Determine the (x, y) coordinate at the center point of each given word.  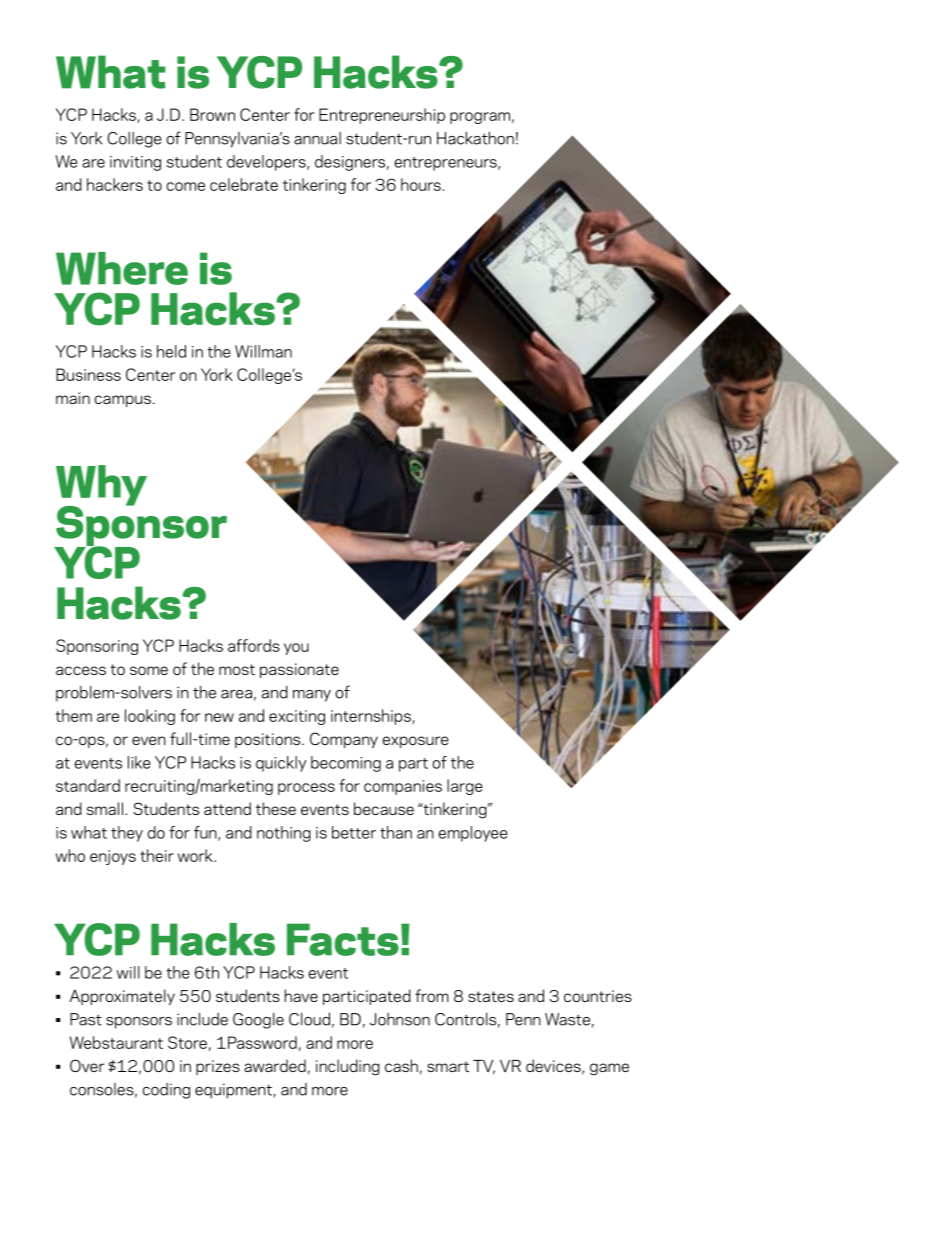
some (149, 670)
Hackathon (475, 138)
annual (317, 138)
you (296, 649)
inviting (135, 163)
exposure (415, 742)
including (348, 1067)
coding (166, 1091)
